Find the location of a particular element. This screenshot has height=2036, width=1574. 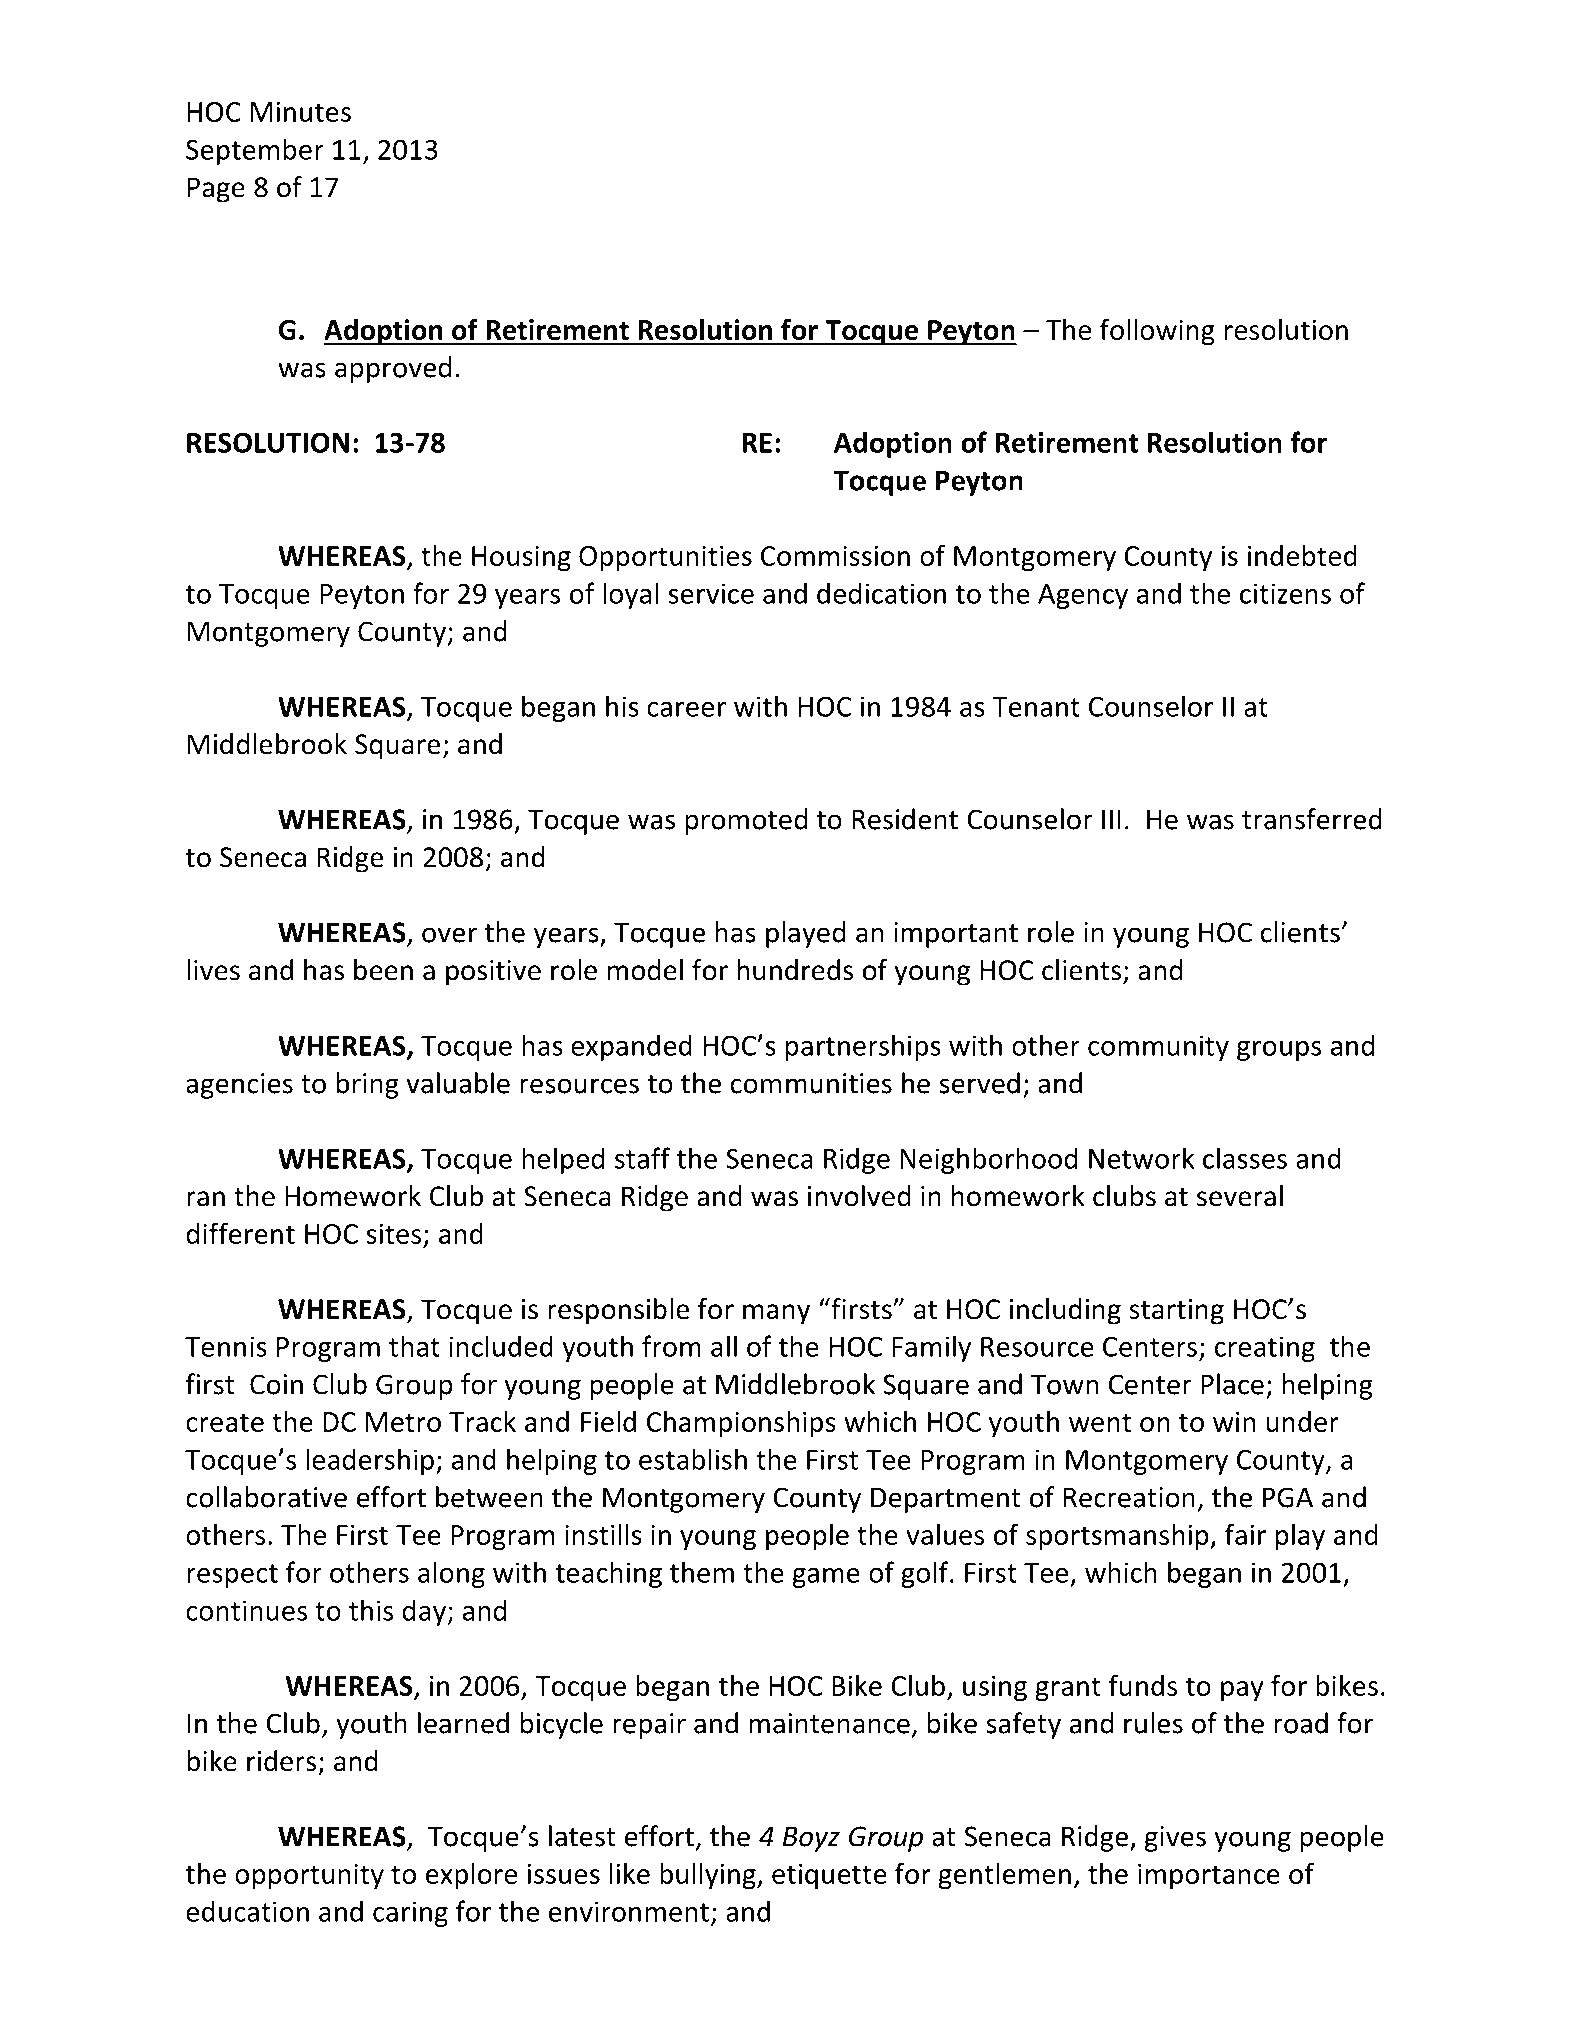

indebted is located at coordinates (1302, 555).
